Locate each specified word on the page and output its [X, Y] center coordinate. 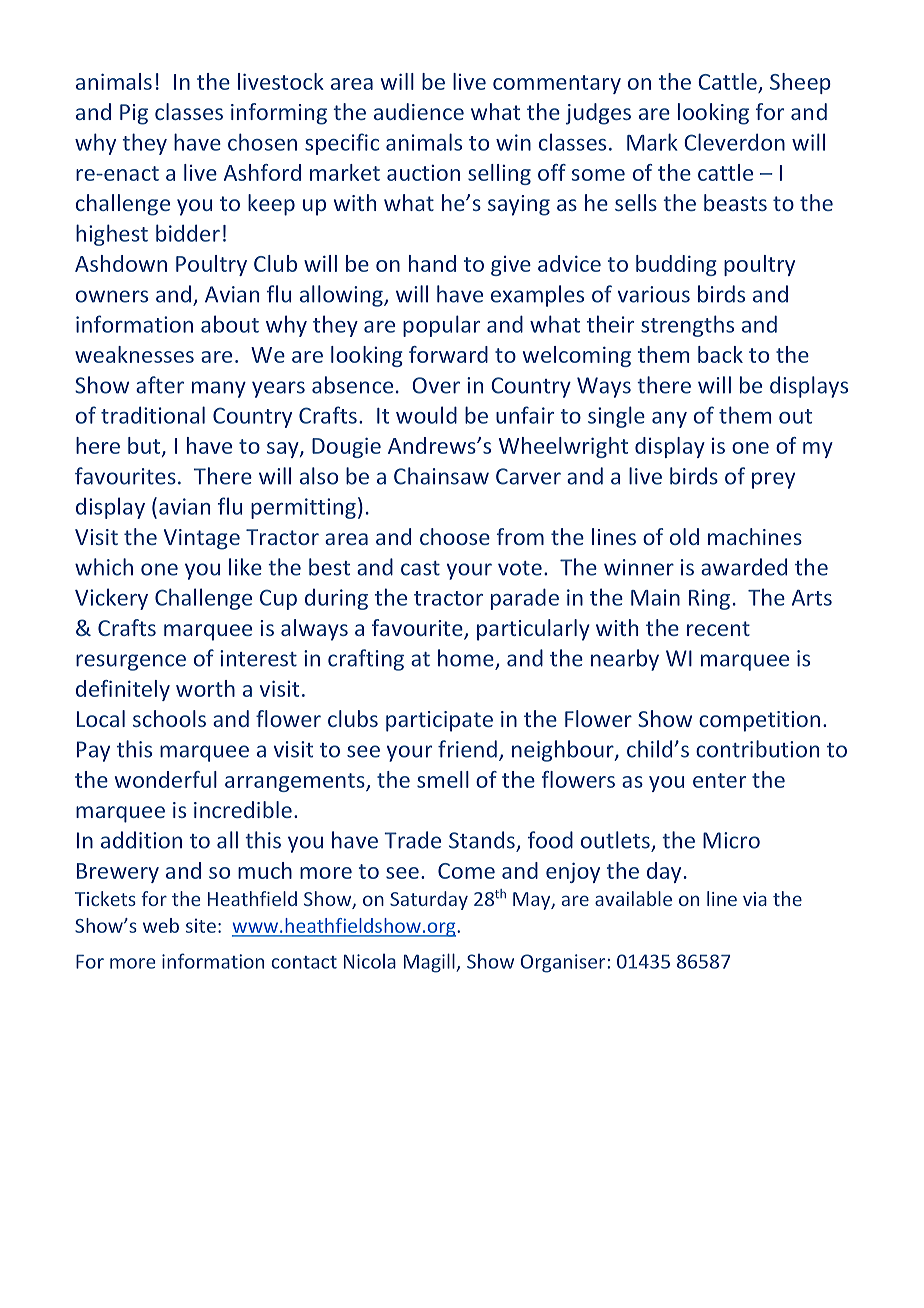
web [161, 925]
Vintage [202, 539]
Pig [134, 114]
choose [455, 536]
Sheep [800, 83]
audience [419, 111]
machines [755, 536]
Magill [430, 963]
